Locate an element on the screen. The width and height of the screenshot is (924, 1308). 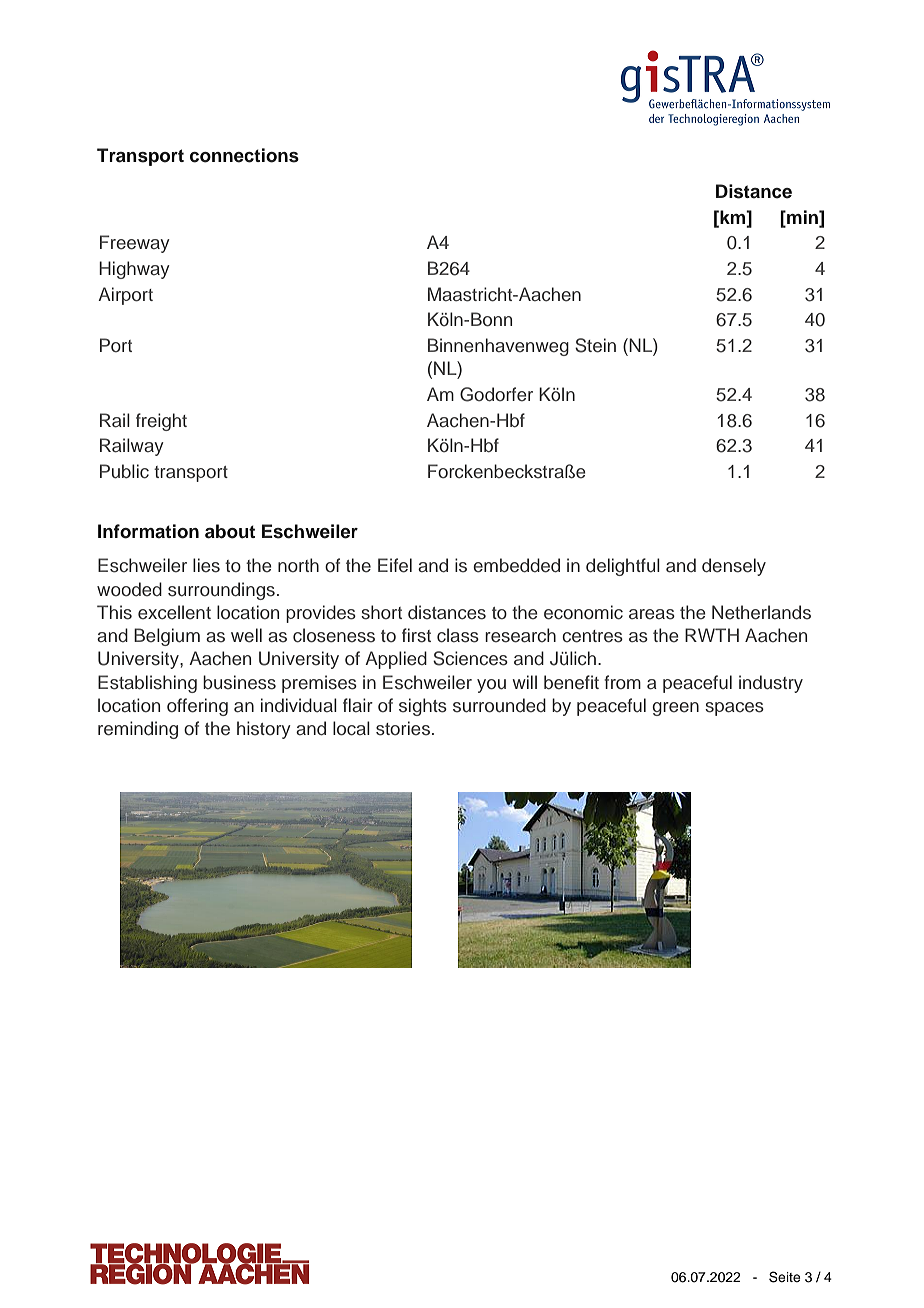
lies is located at coordinates (206, 565).
